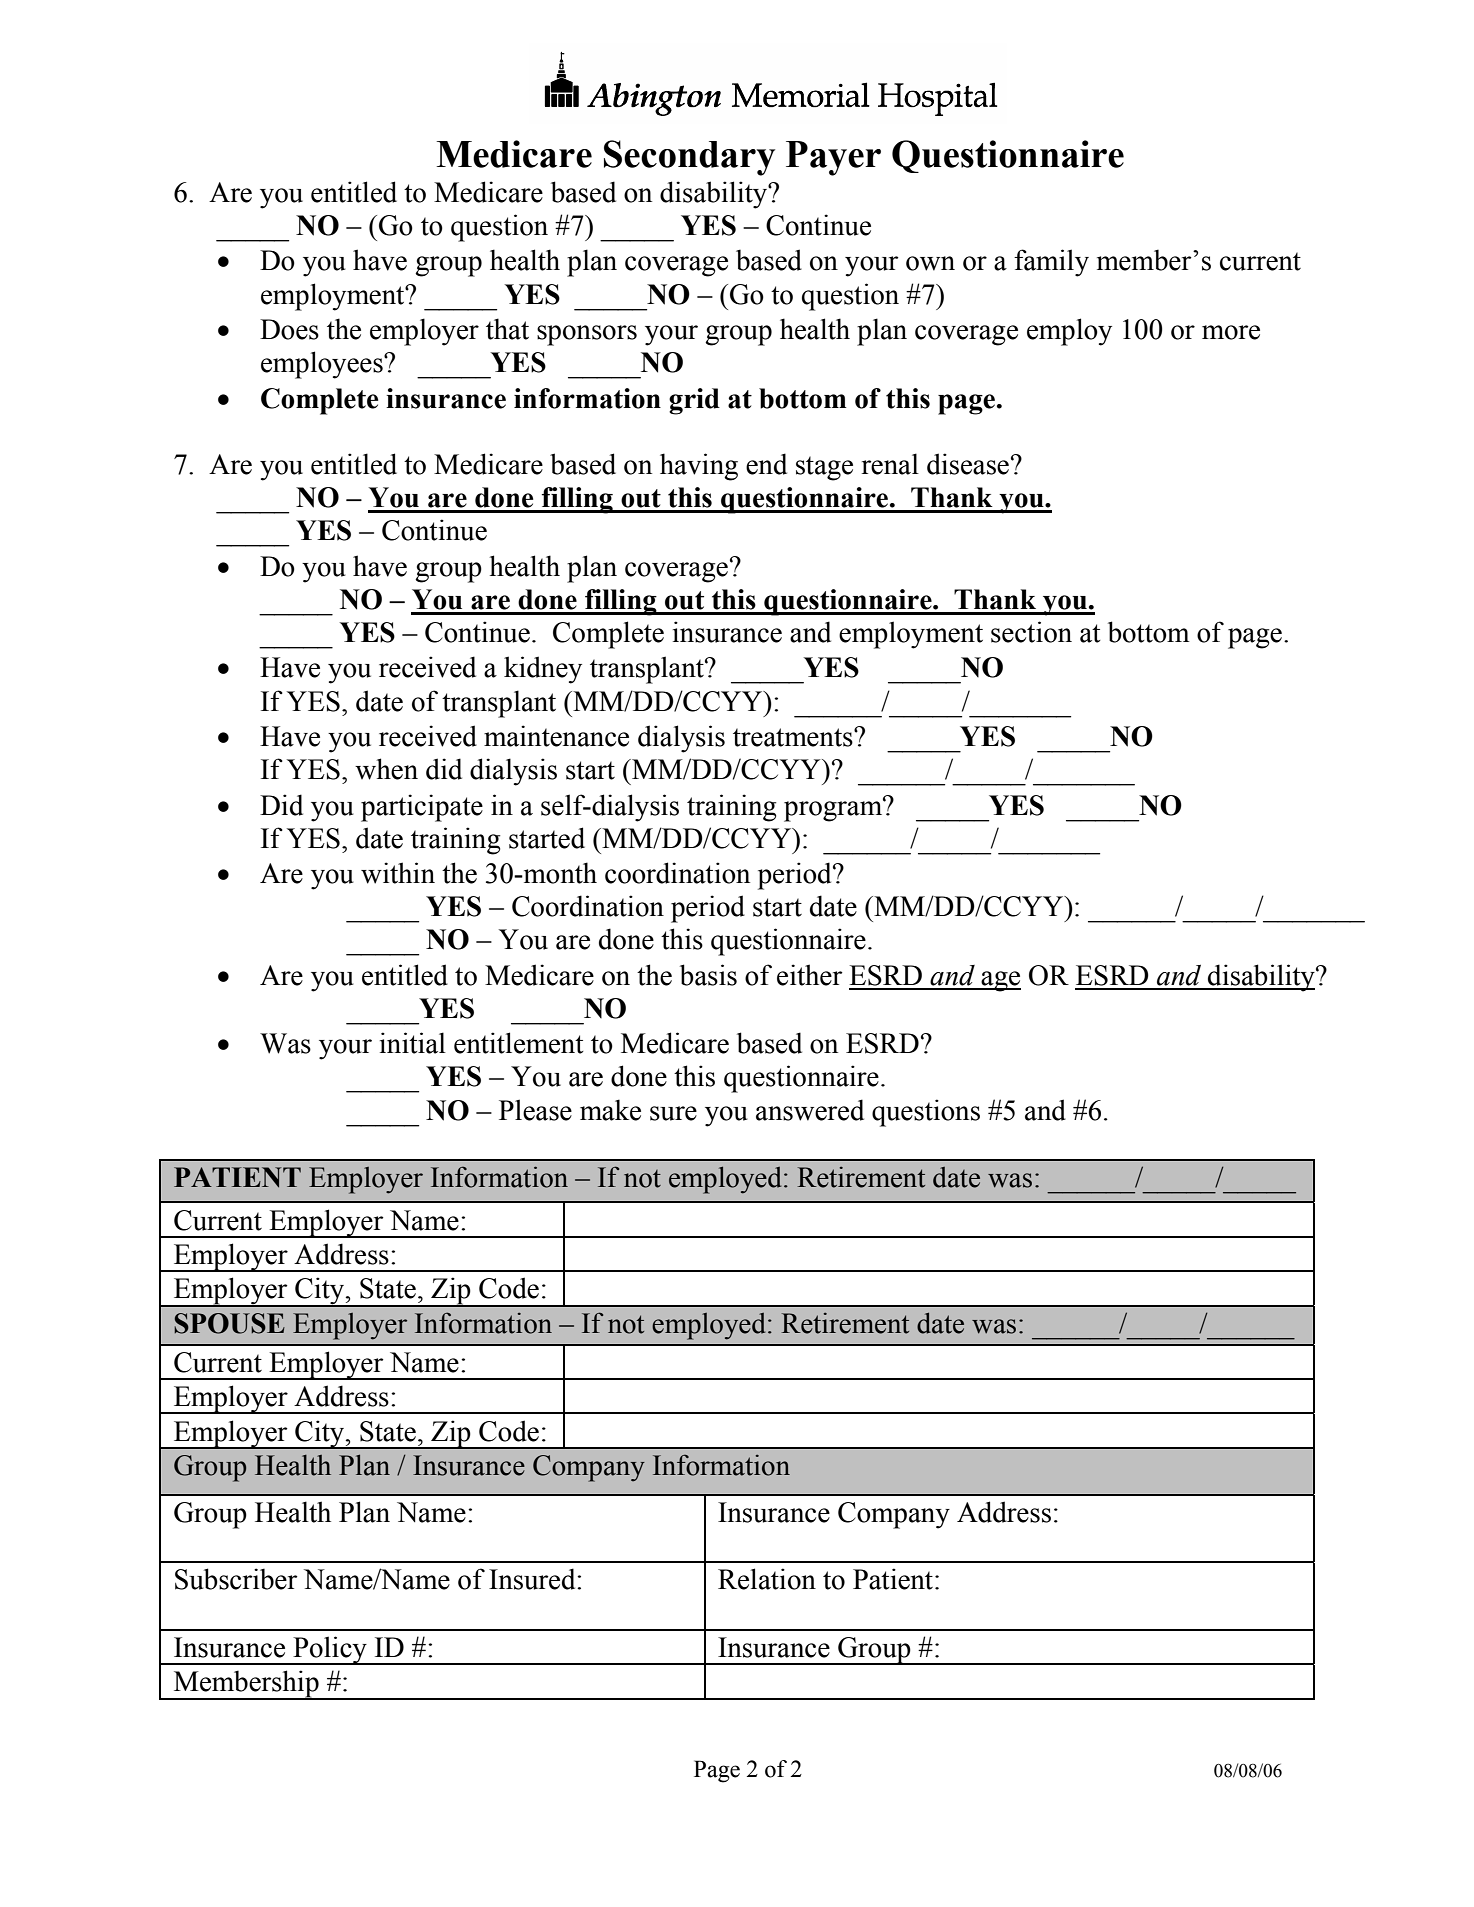 The height and width of the document is (1907, 1474). Describe the element at coordinates (289, 329) in the document. I see `Does` at that location.
